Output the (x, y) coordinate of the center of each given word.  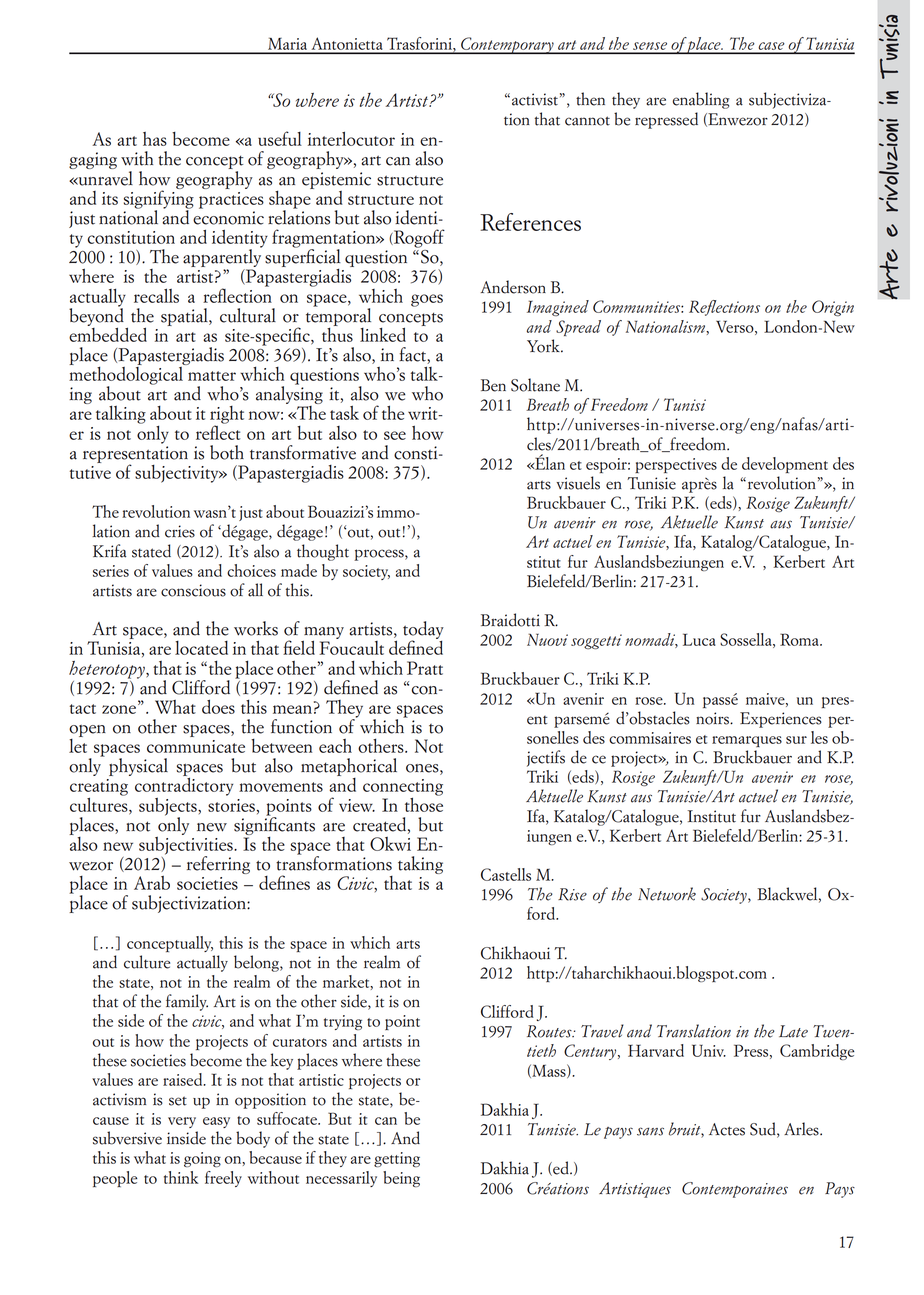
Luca (699, 639)
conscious (193, 590)
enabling (701, 100)
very (182, 1122)
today (423, 631)
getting (397, 1159)
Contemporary (507, 45)
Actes (727, 1129)
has (155, 139)
